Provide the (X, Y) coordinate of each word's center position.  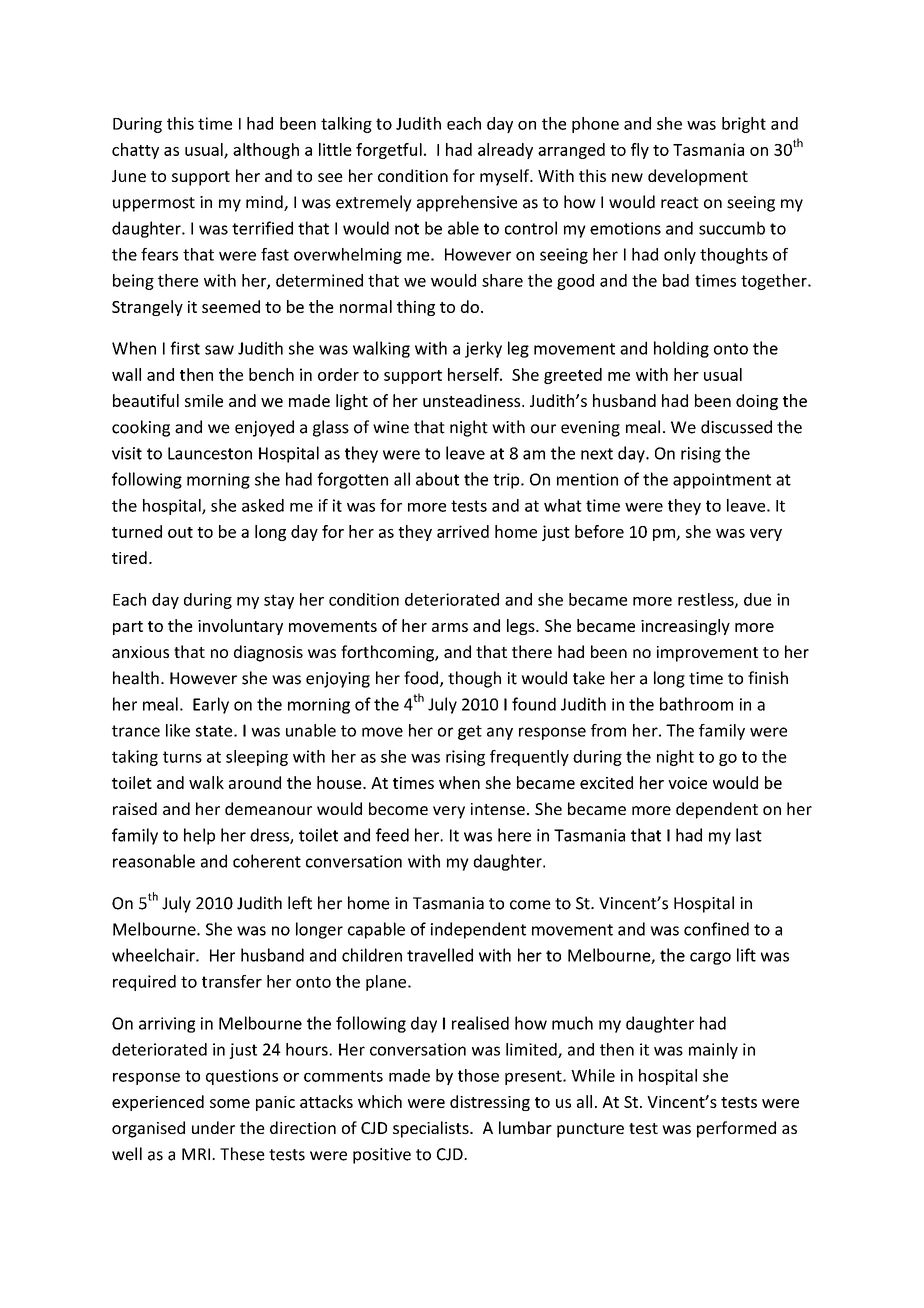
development (698, 177)
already (505, 151)
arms (450, 627)
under (213, 1127)
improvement (707, 654)
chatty (135, 151)
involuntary (240, 627)
